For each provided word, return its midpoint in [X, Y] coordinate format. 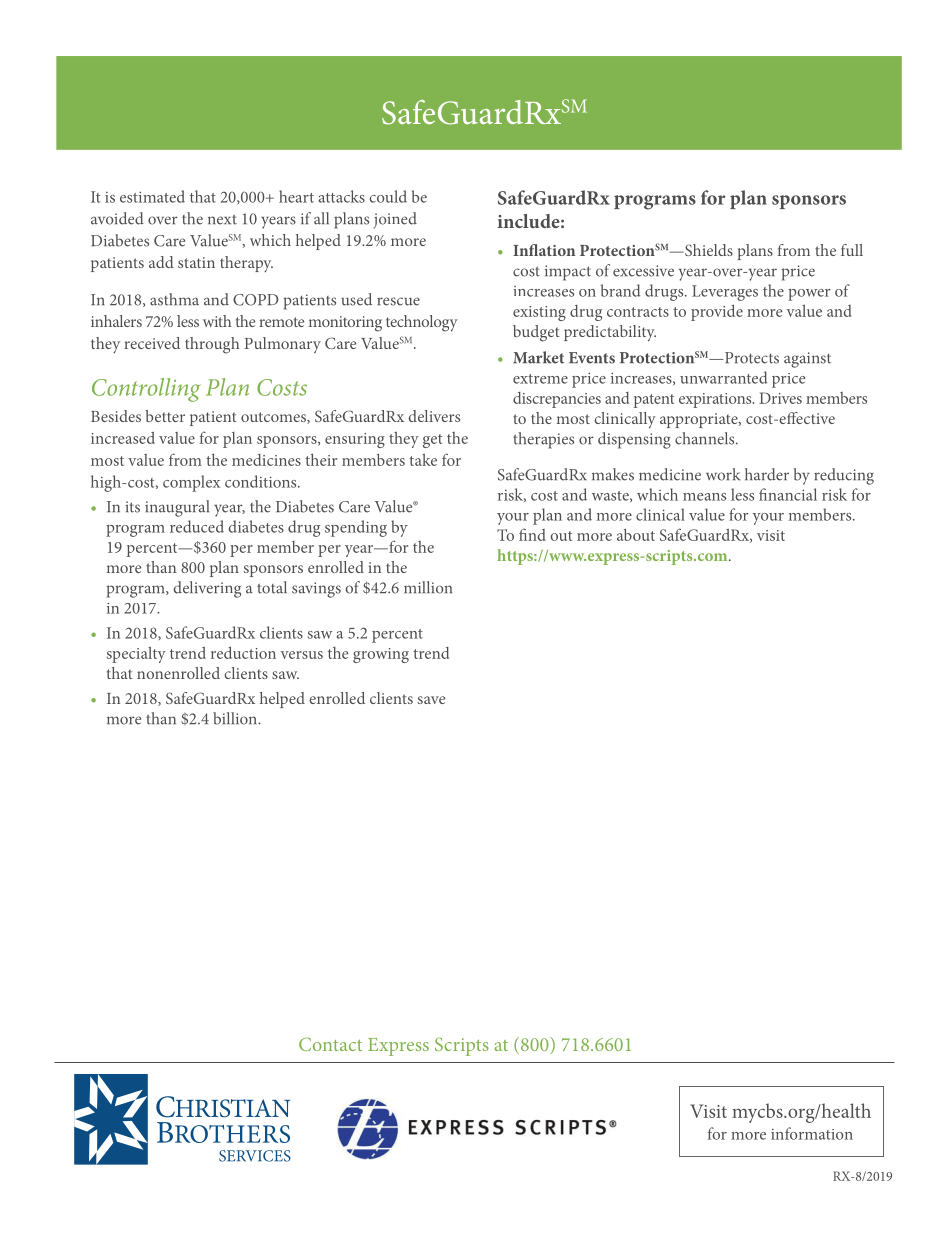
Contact [330, 1044]
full [852, 250]
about [636, 535]
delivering [207, 589]
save [431, 700]
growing [381, 655]
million [428, 587]
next [222, 219]
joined [395, 220]
